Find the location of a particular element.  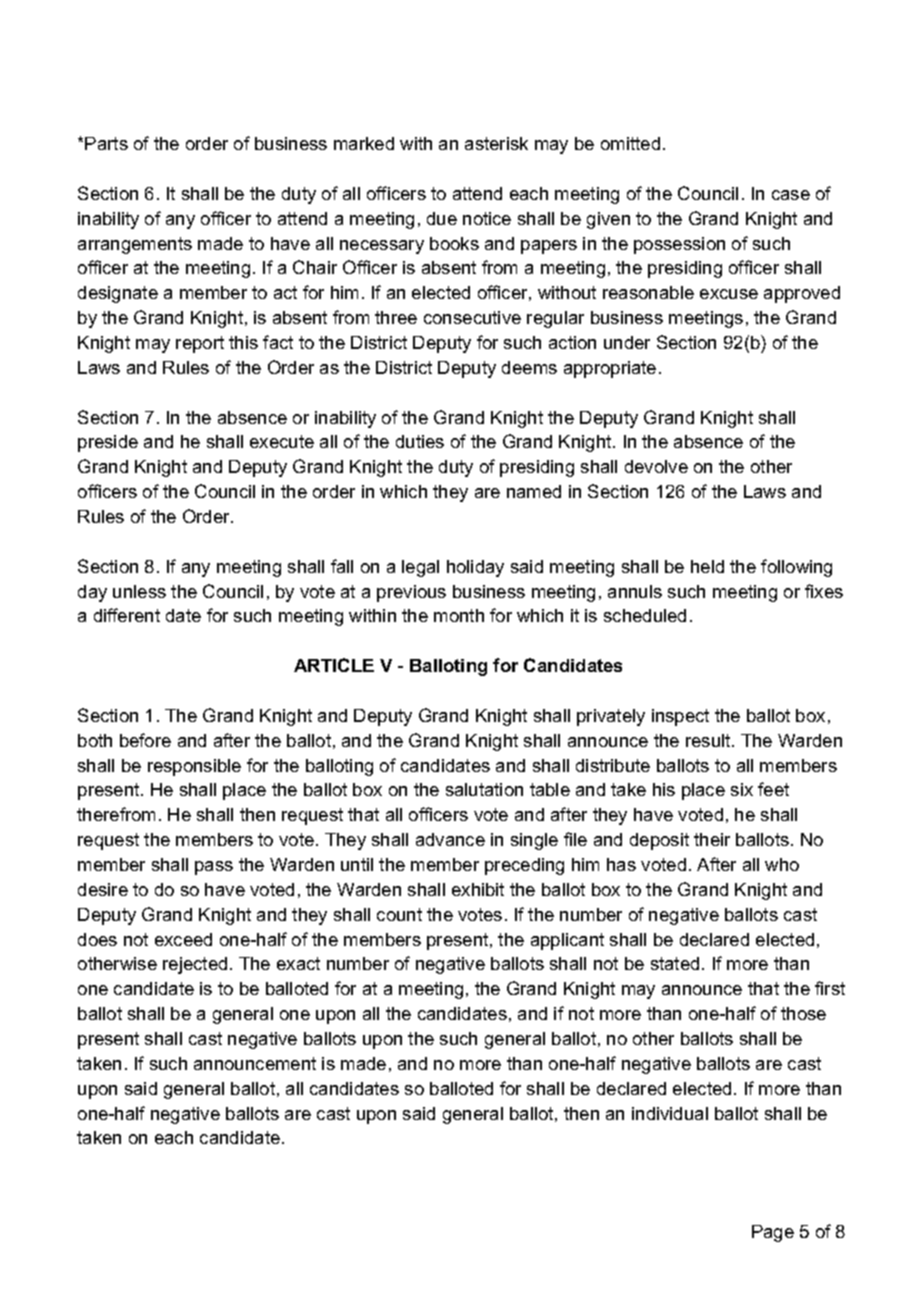

individual is located at coordinates (670, 1113).
